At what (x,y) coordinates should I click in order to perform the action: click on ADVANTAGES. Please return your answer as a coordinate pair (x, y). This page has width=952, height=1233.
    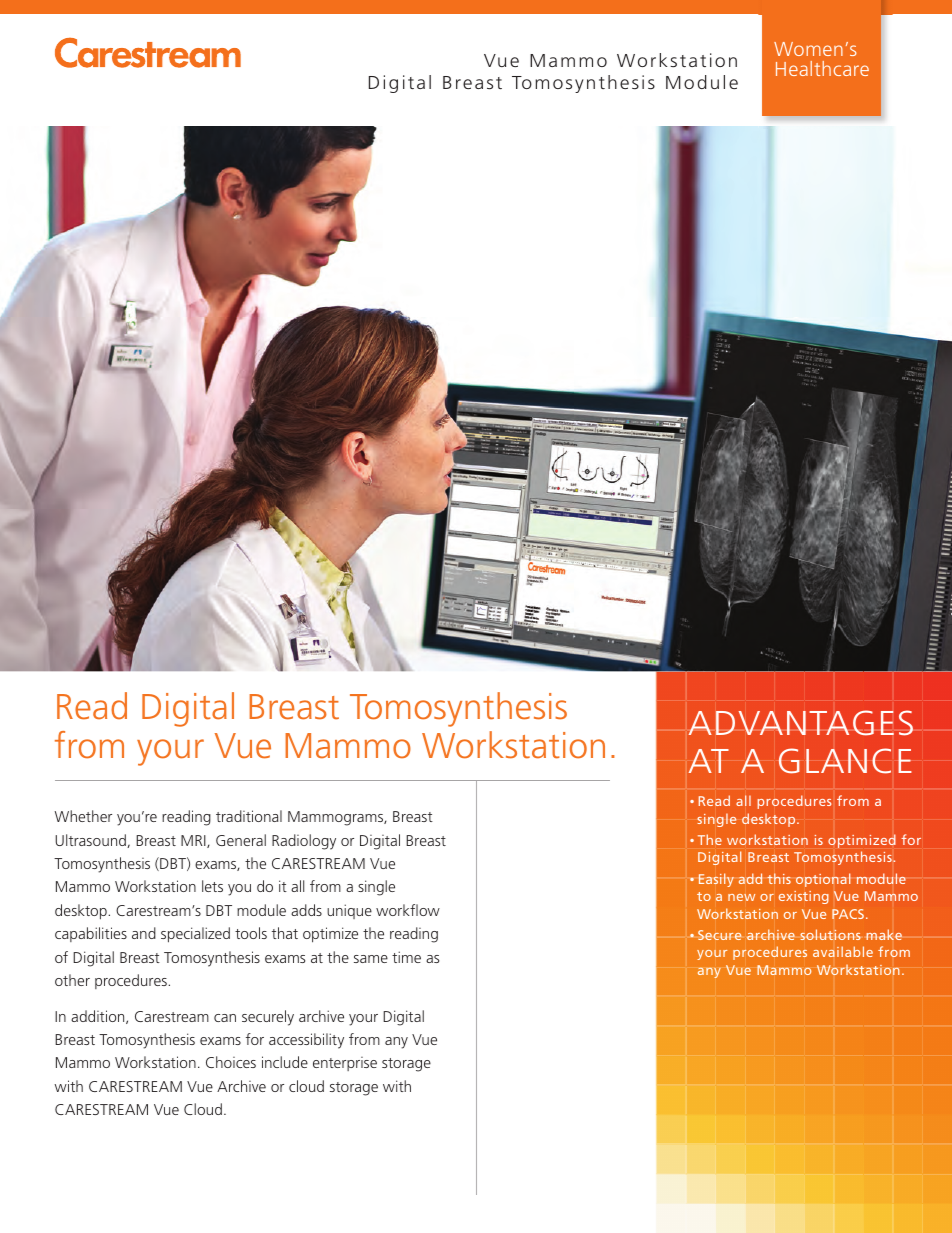
    Looking at the image, I should click on (801, 723).
